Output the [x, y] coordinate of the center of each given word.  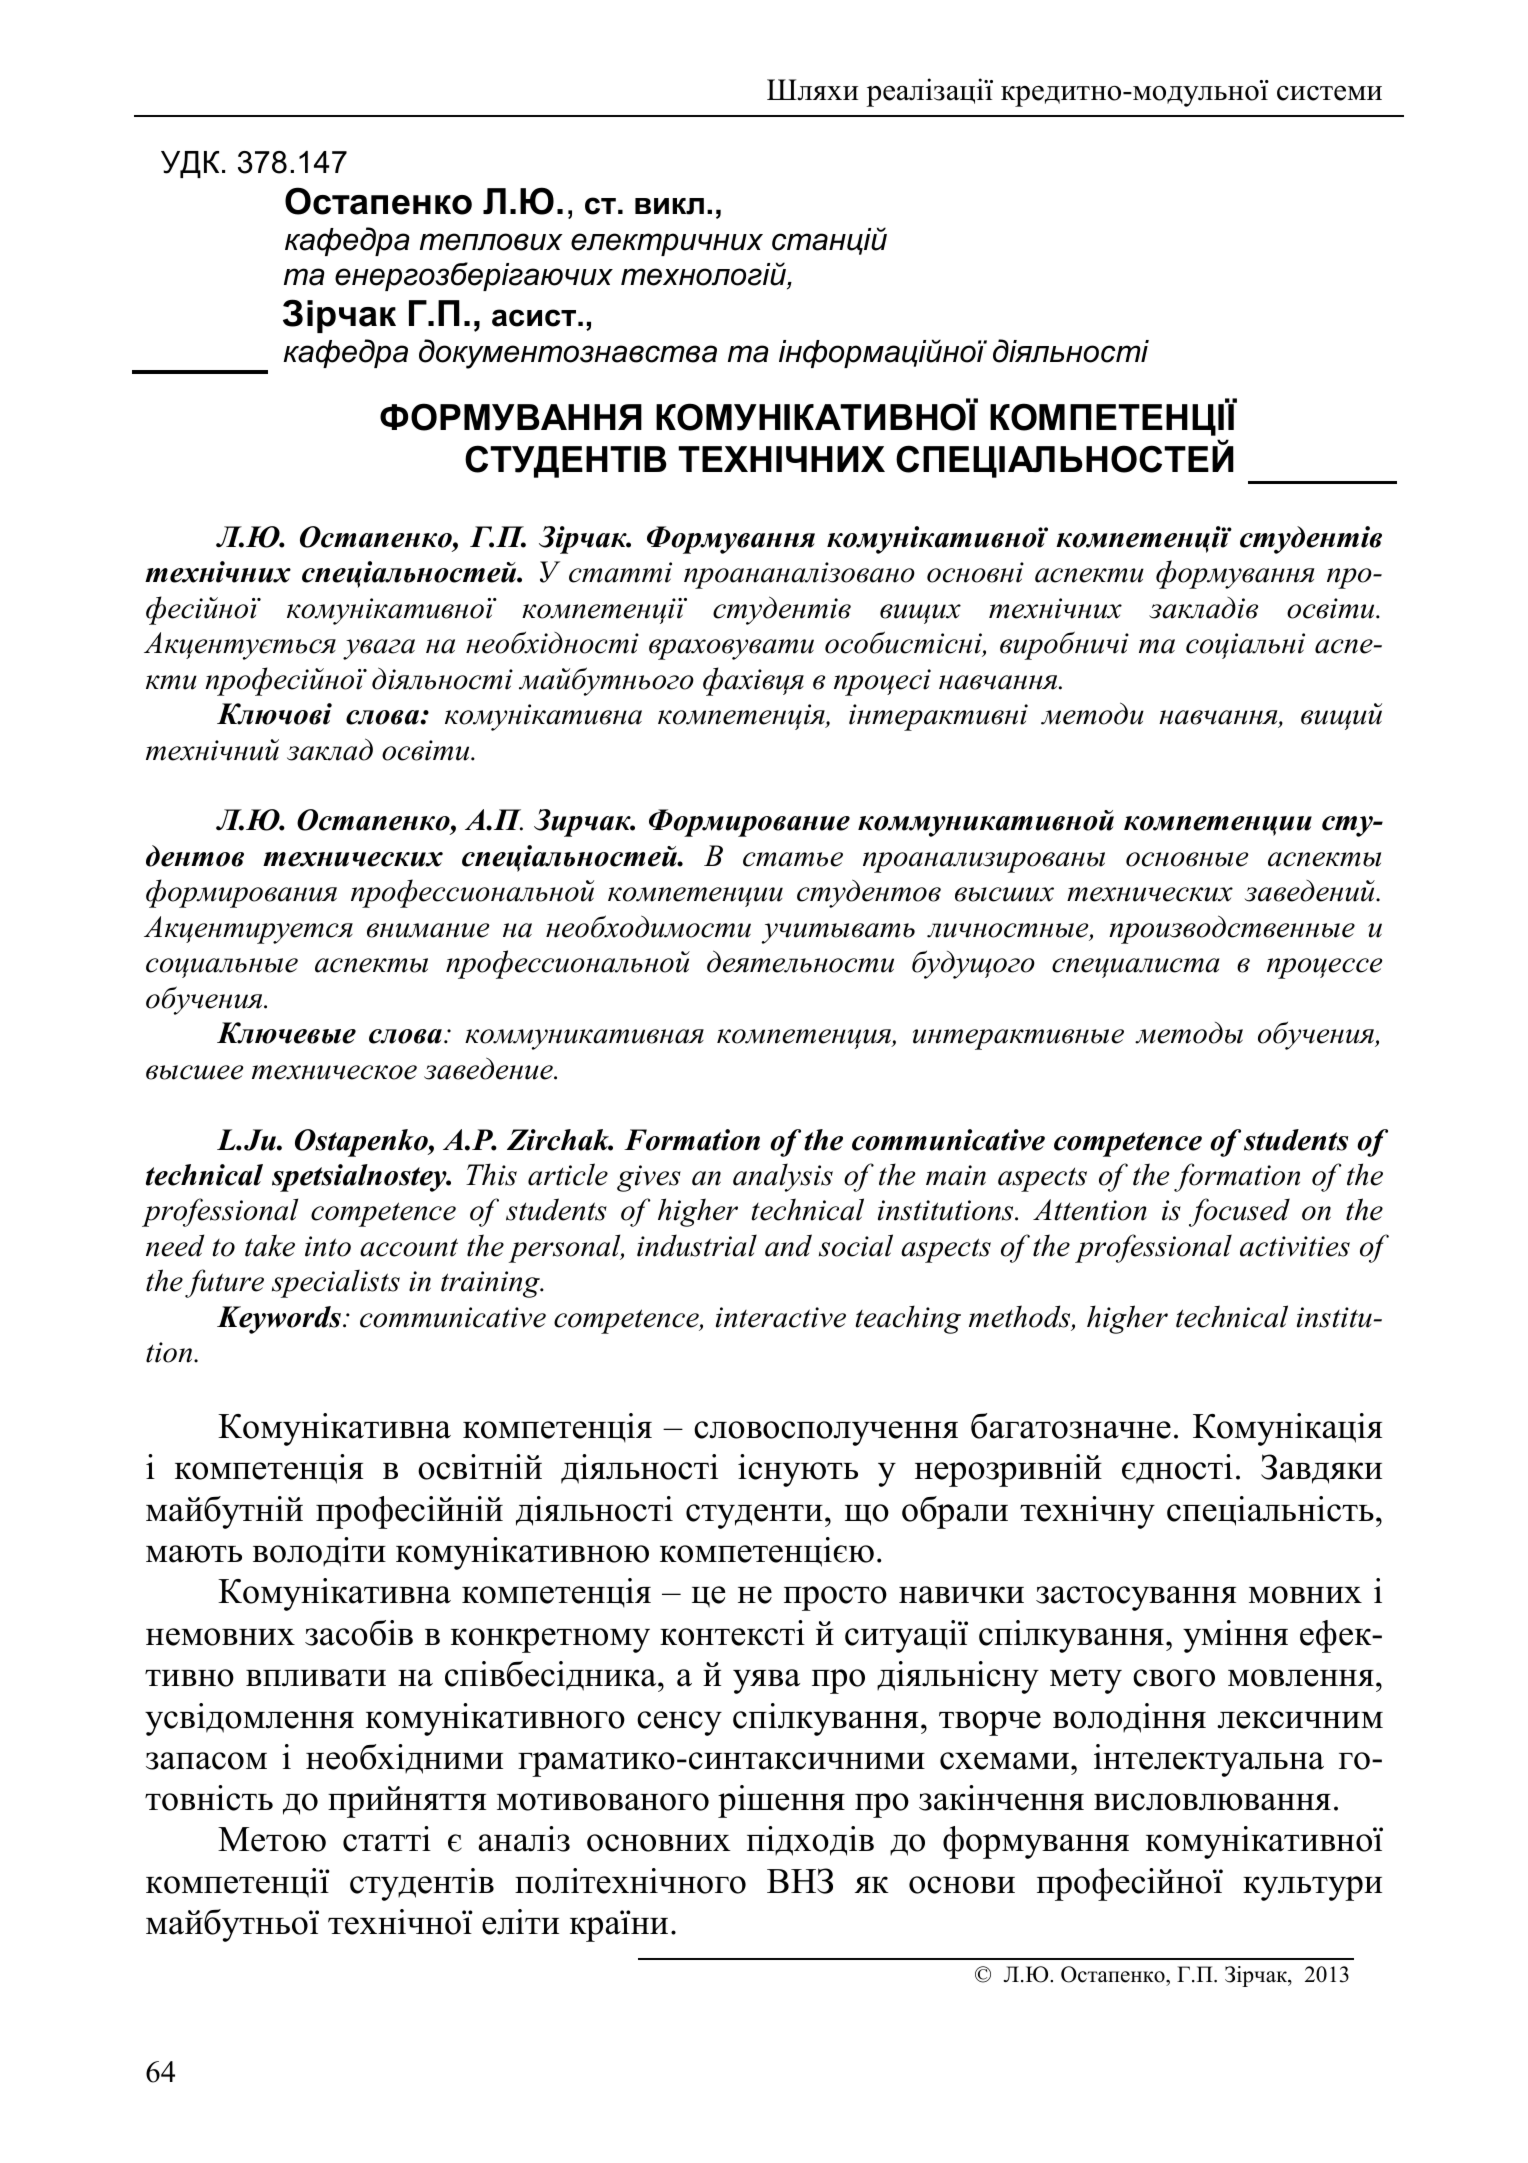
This [491, 1174]
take [270, 1245]
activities [1295, 1246]
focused [1239, 1212]
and [788, 1245]
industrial [697, 1245]
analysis [783, 1177]
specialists [336, 1283]
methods [1021, 1317]
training [491, 1284]
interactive [781, 1317]
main [956, 1175]
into [328, 1246]
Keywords [279, 1320]
